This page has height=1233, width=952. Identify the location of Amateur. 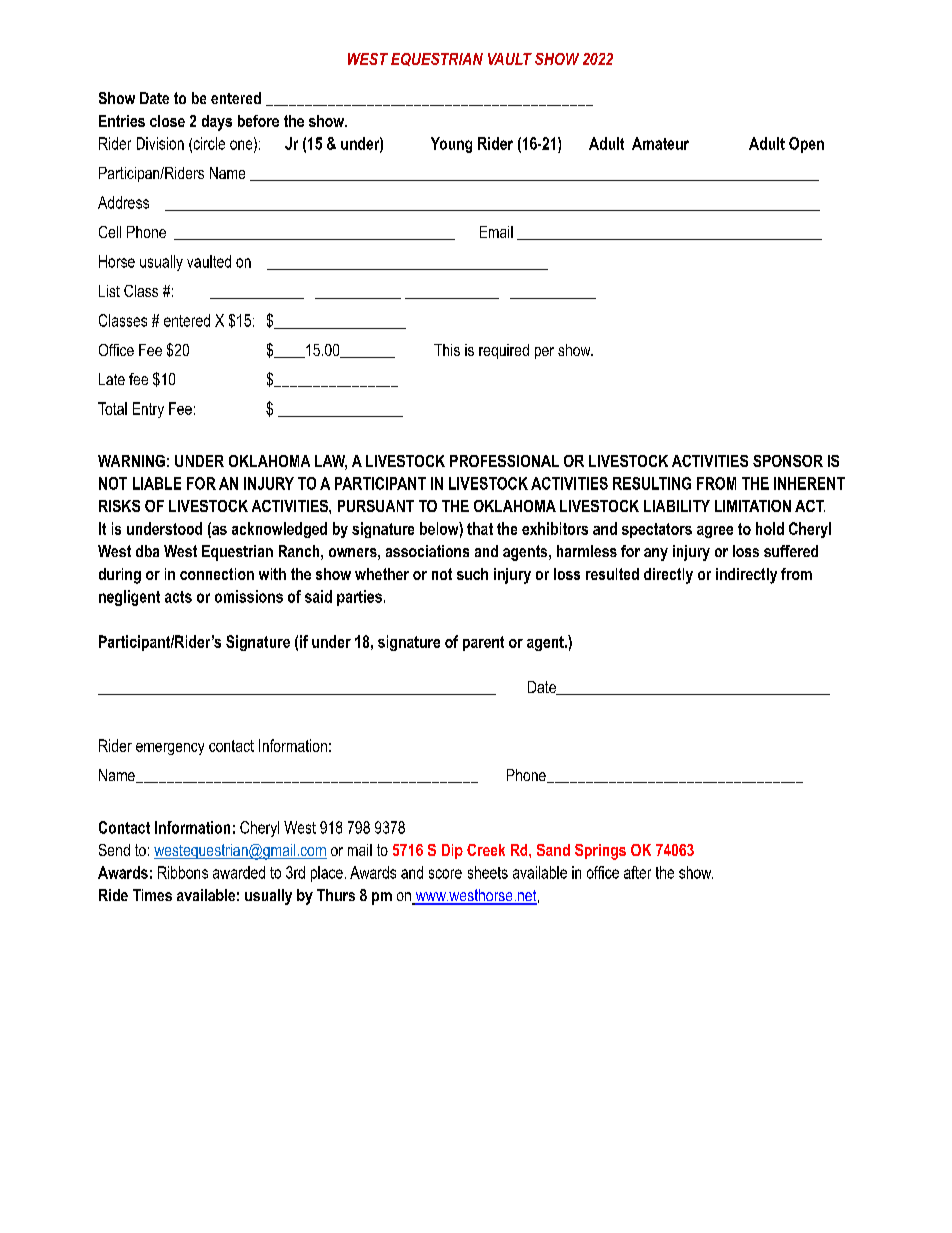
(660, 143).
